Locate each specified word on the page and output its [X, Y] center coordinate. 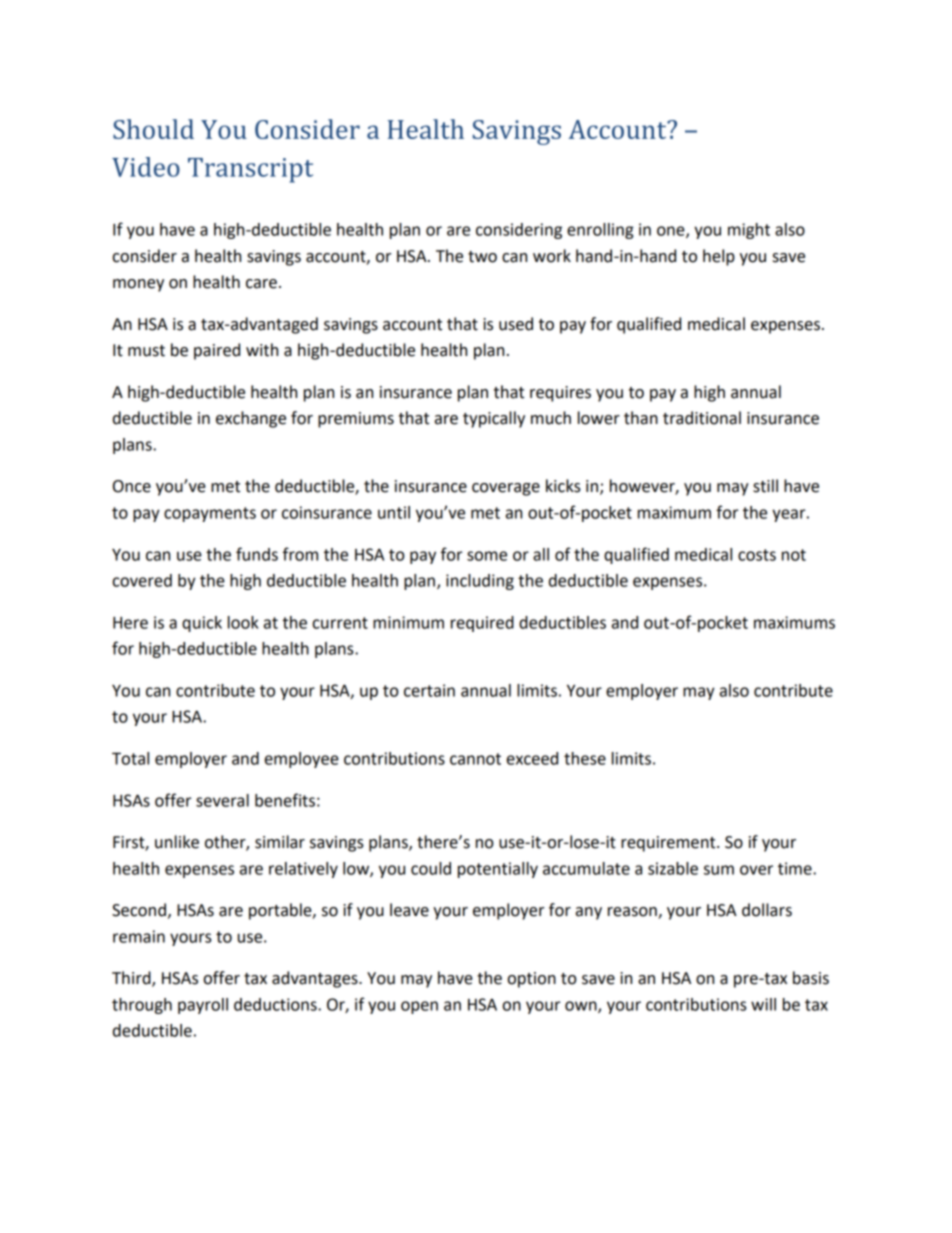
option [532, 980]
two [482, 257]
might [749, 231]
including [480, 582]
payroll [203, 1006]
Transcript [250, 170]
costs [757, 555]
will [763, 1004]
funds [257, 554]
